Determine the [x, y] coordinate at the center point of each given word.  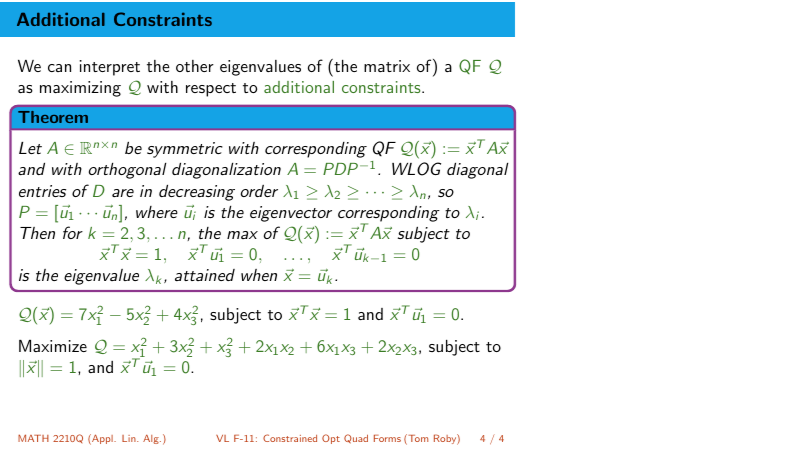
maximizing [80, 89]
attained [205, 275]
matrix [387, 66]
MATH [33, 438]
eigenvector [291, 214]
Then [37, 233]
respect [211, 90]
